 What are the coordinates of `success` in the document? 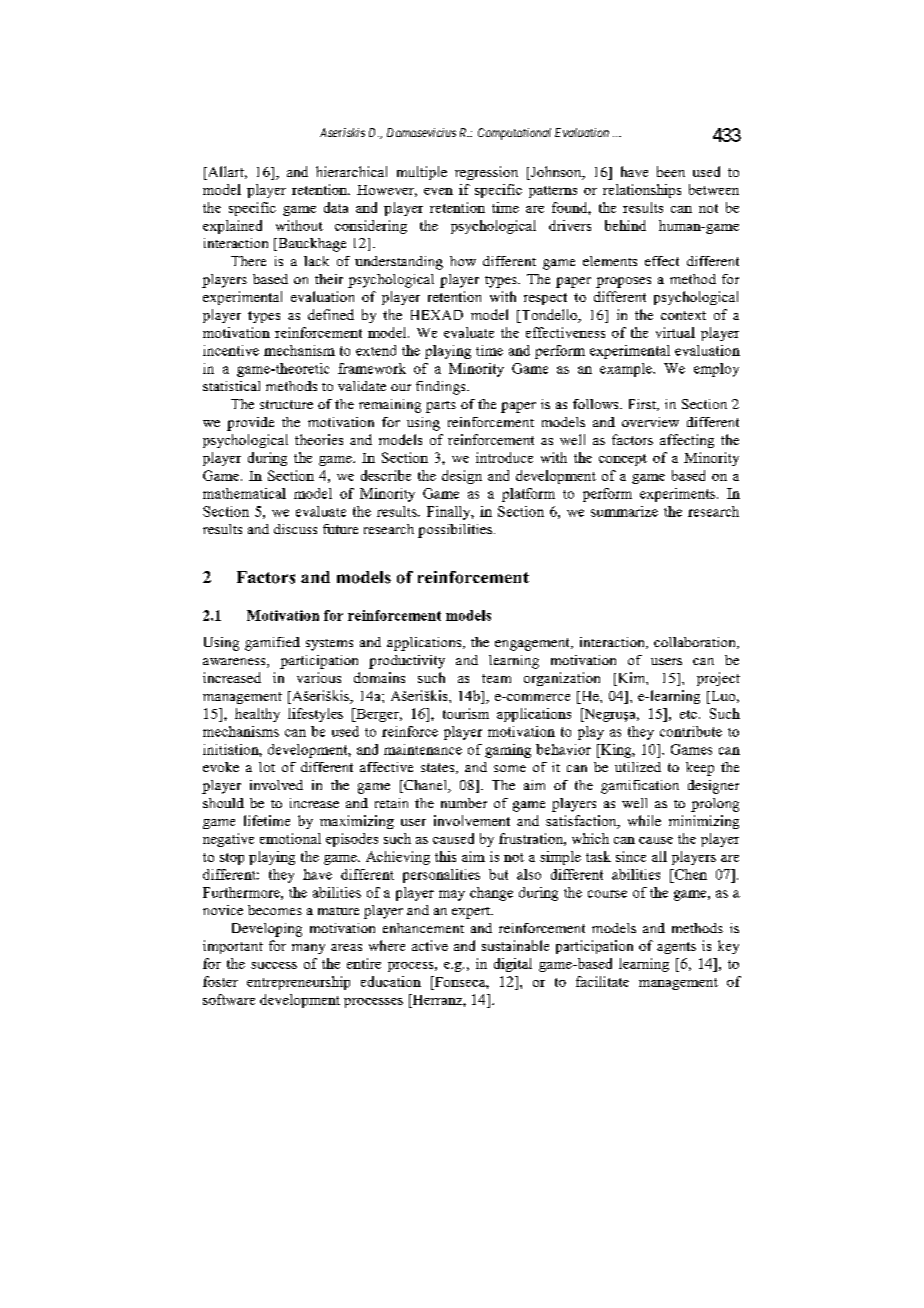 It's located at (274, 965).
